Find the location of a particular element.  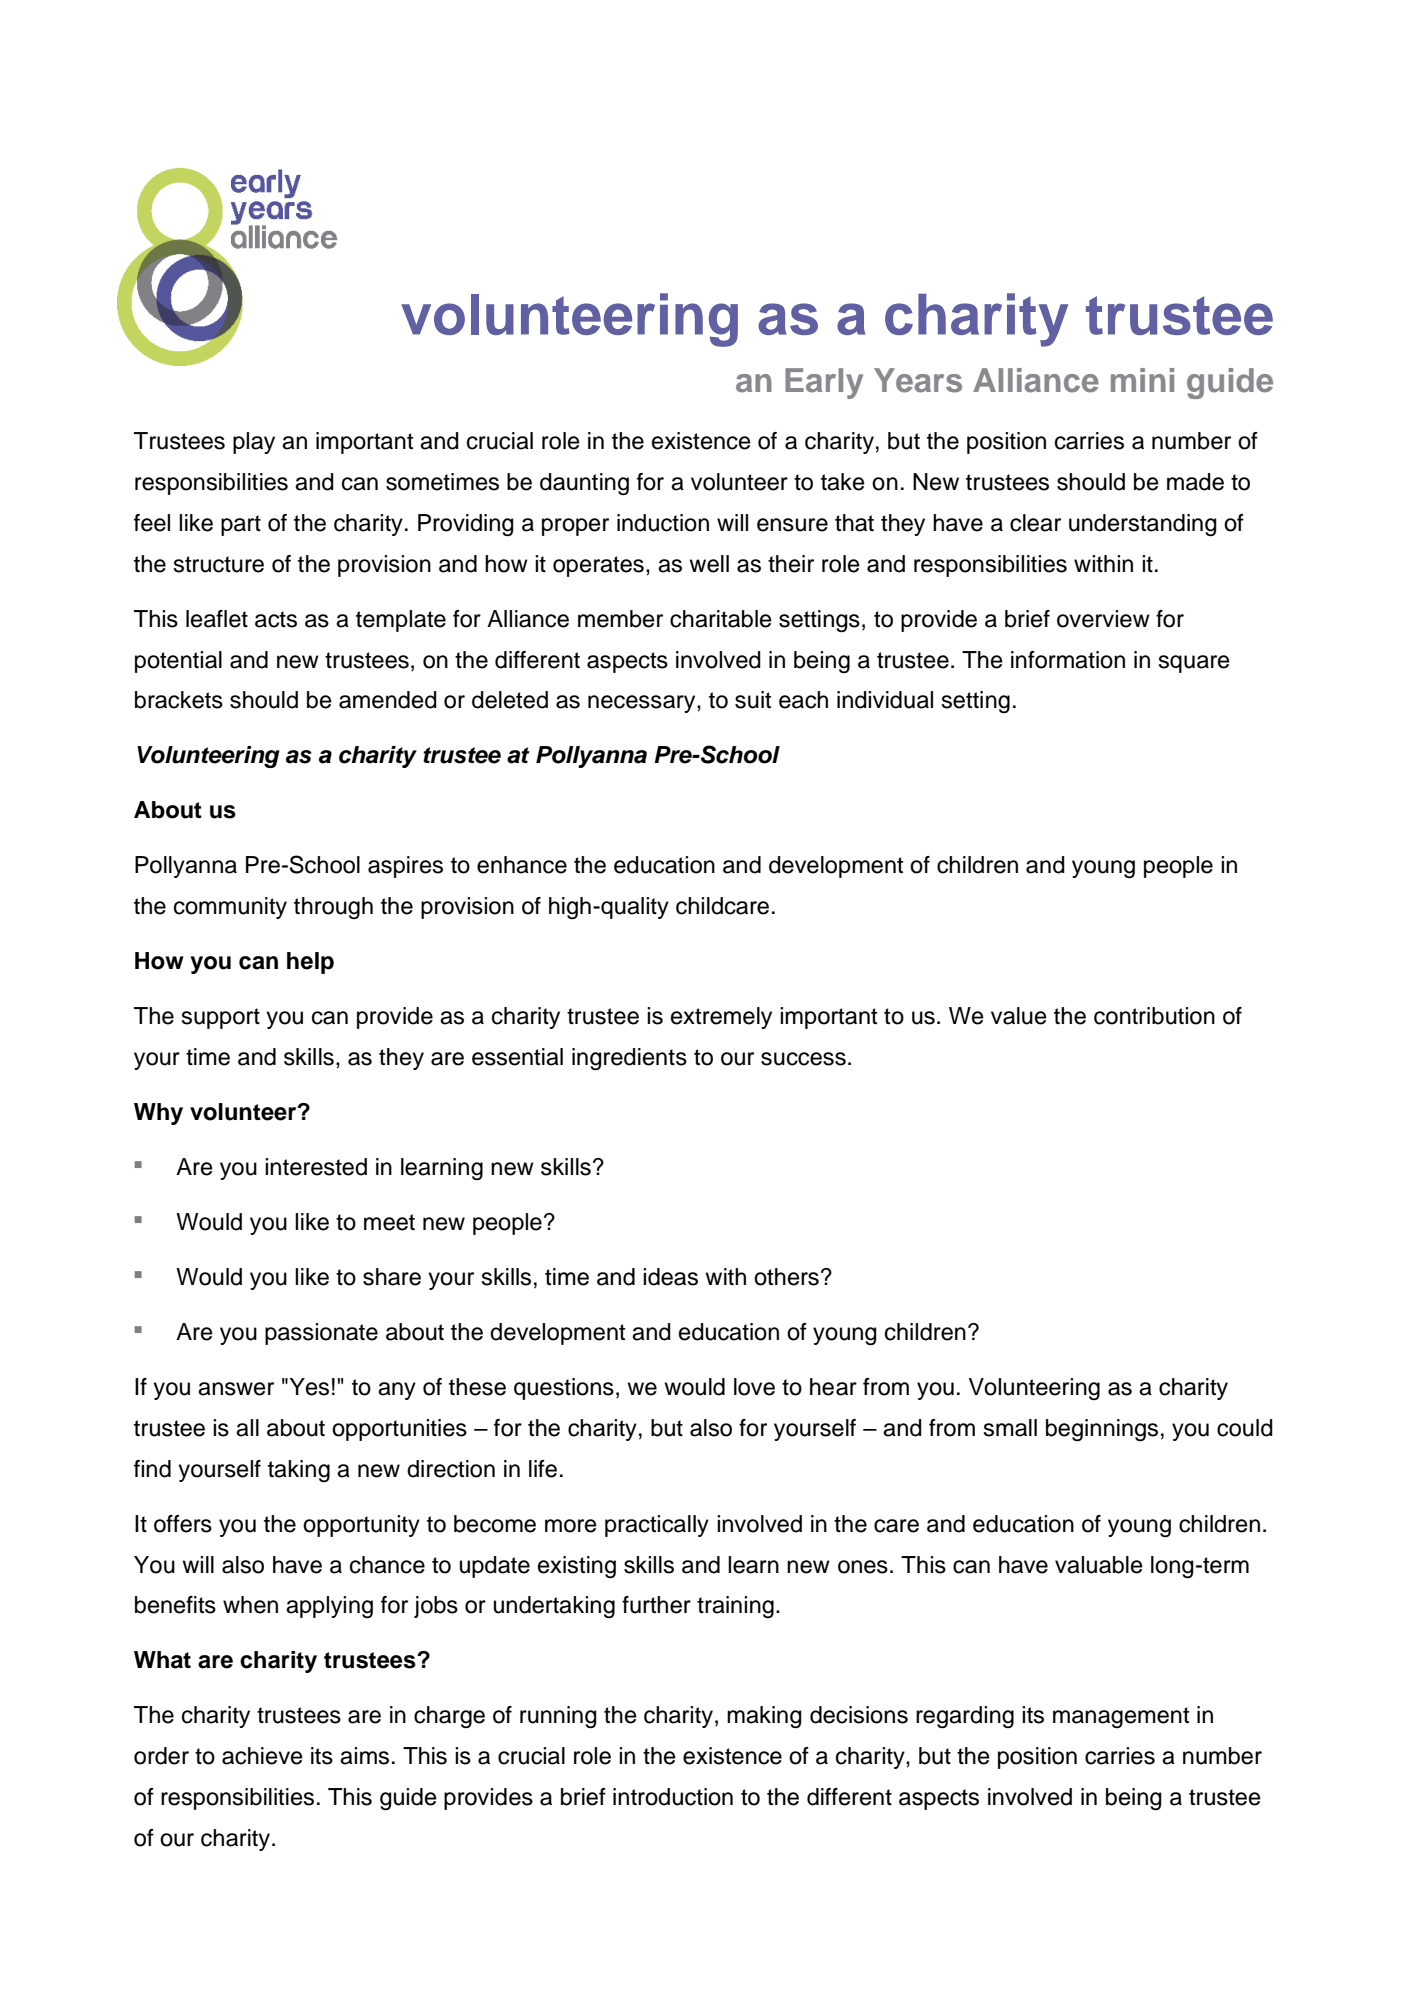

introduction is located at coordinates (673, 1797).
